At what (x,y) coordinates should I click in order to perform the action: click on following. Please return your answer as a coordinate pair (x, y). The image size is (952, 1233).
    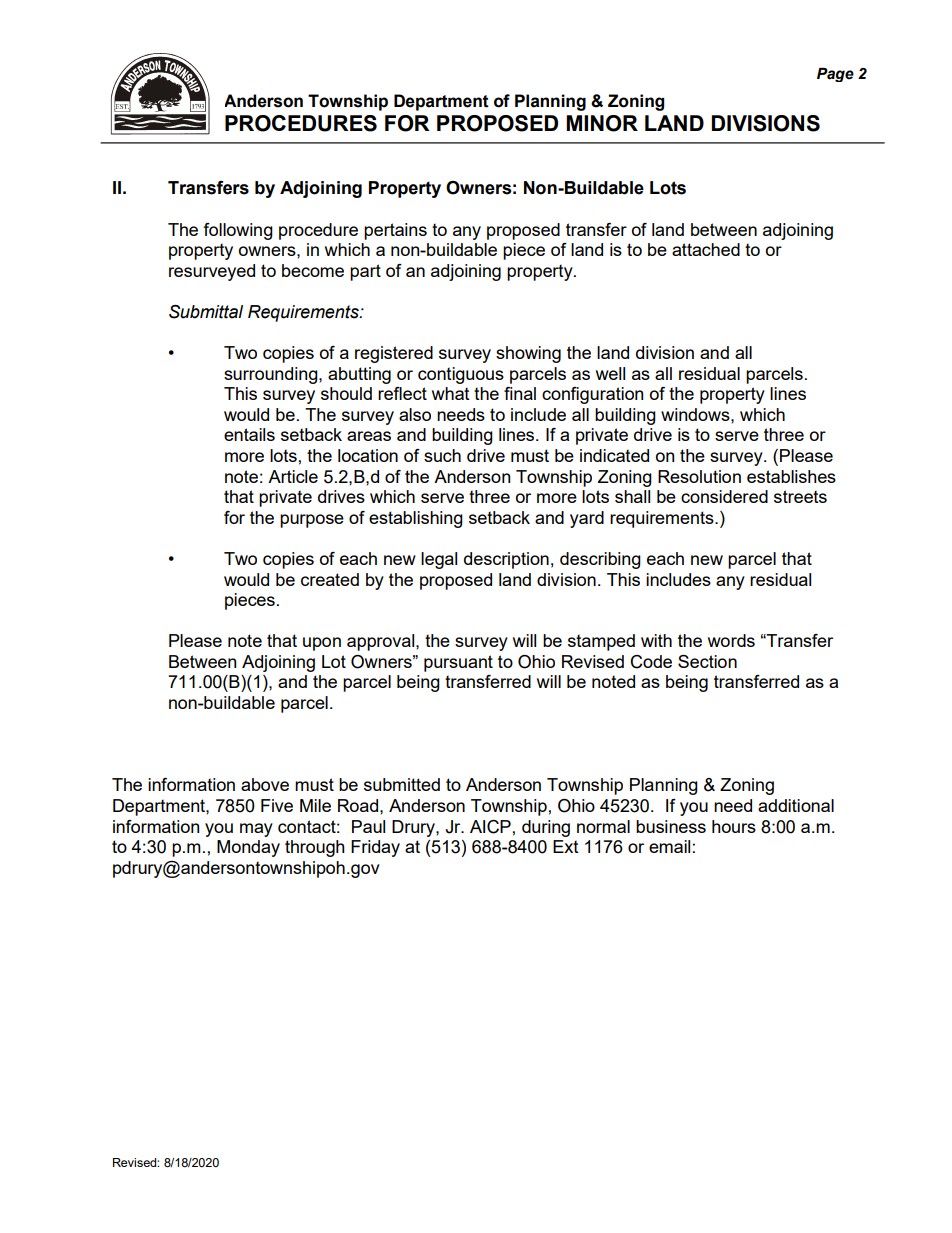
    Looking at the image, I should click on (238, 231).
